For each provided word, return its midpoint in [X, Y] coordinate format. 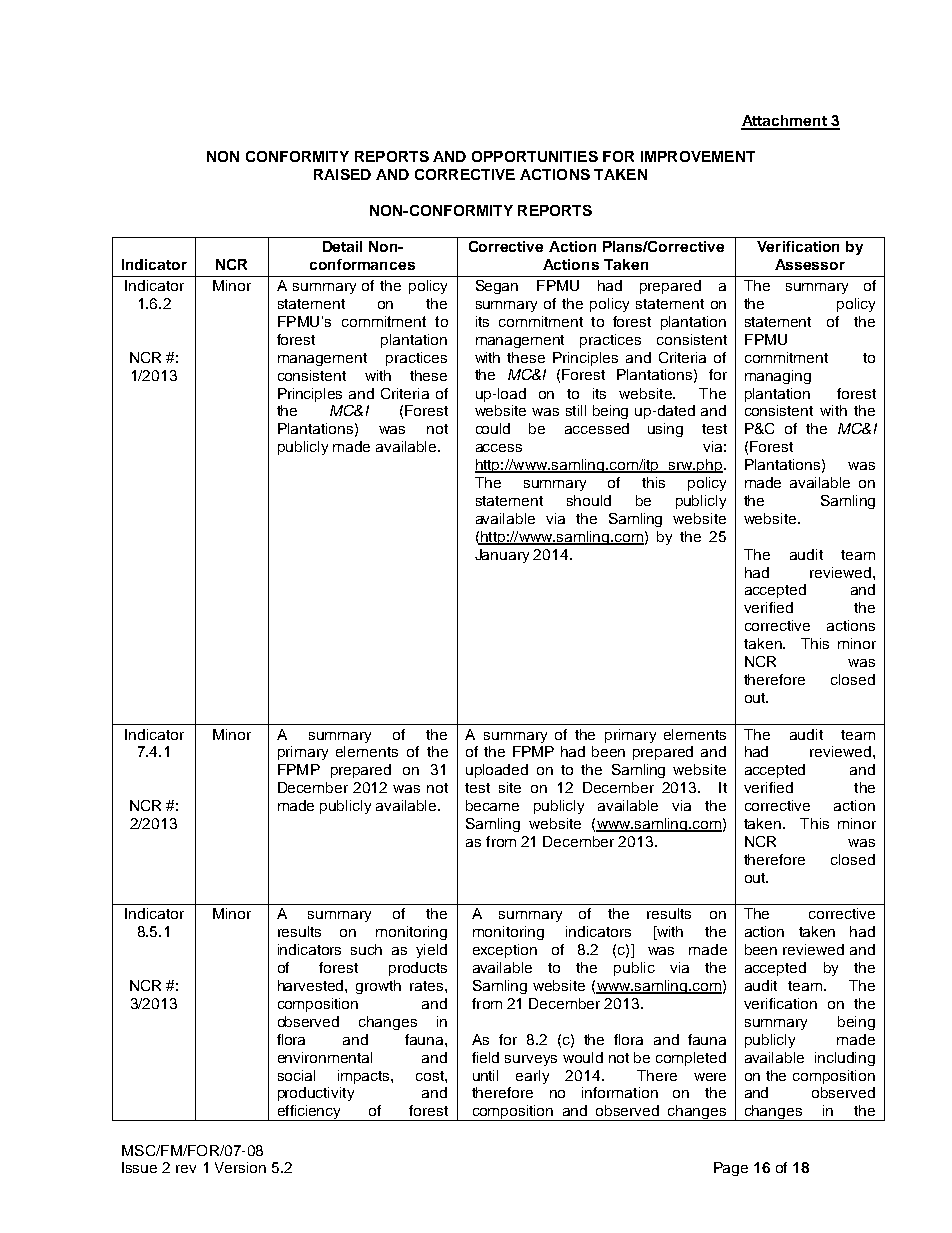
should [589, 500]
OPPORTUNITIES [535, 156]
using [665, 430]
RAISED [342, 174]
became [492, 805]
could [493, 428]
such [366, 949]
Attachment [785, 122]
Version [240, 1167]
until [485, 1075]
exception [505, 951]
